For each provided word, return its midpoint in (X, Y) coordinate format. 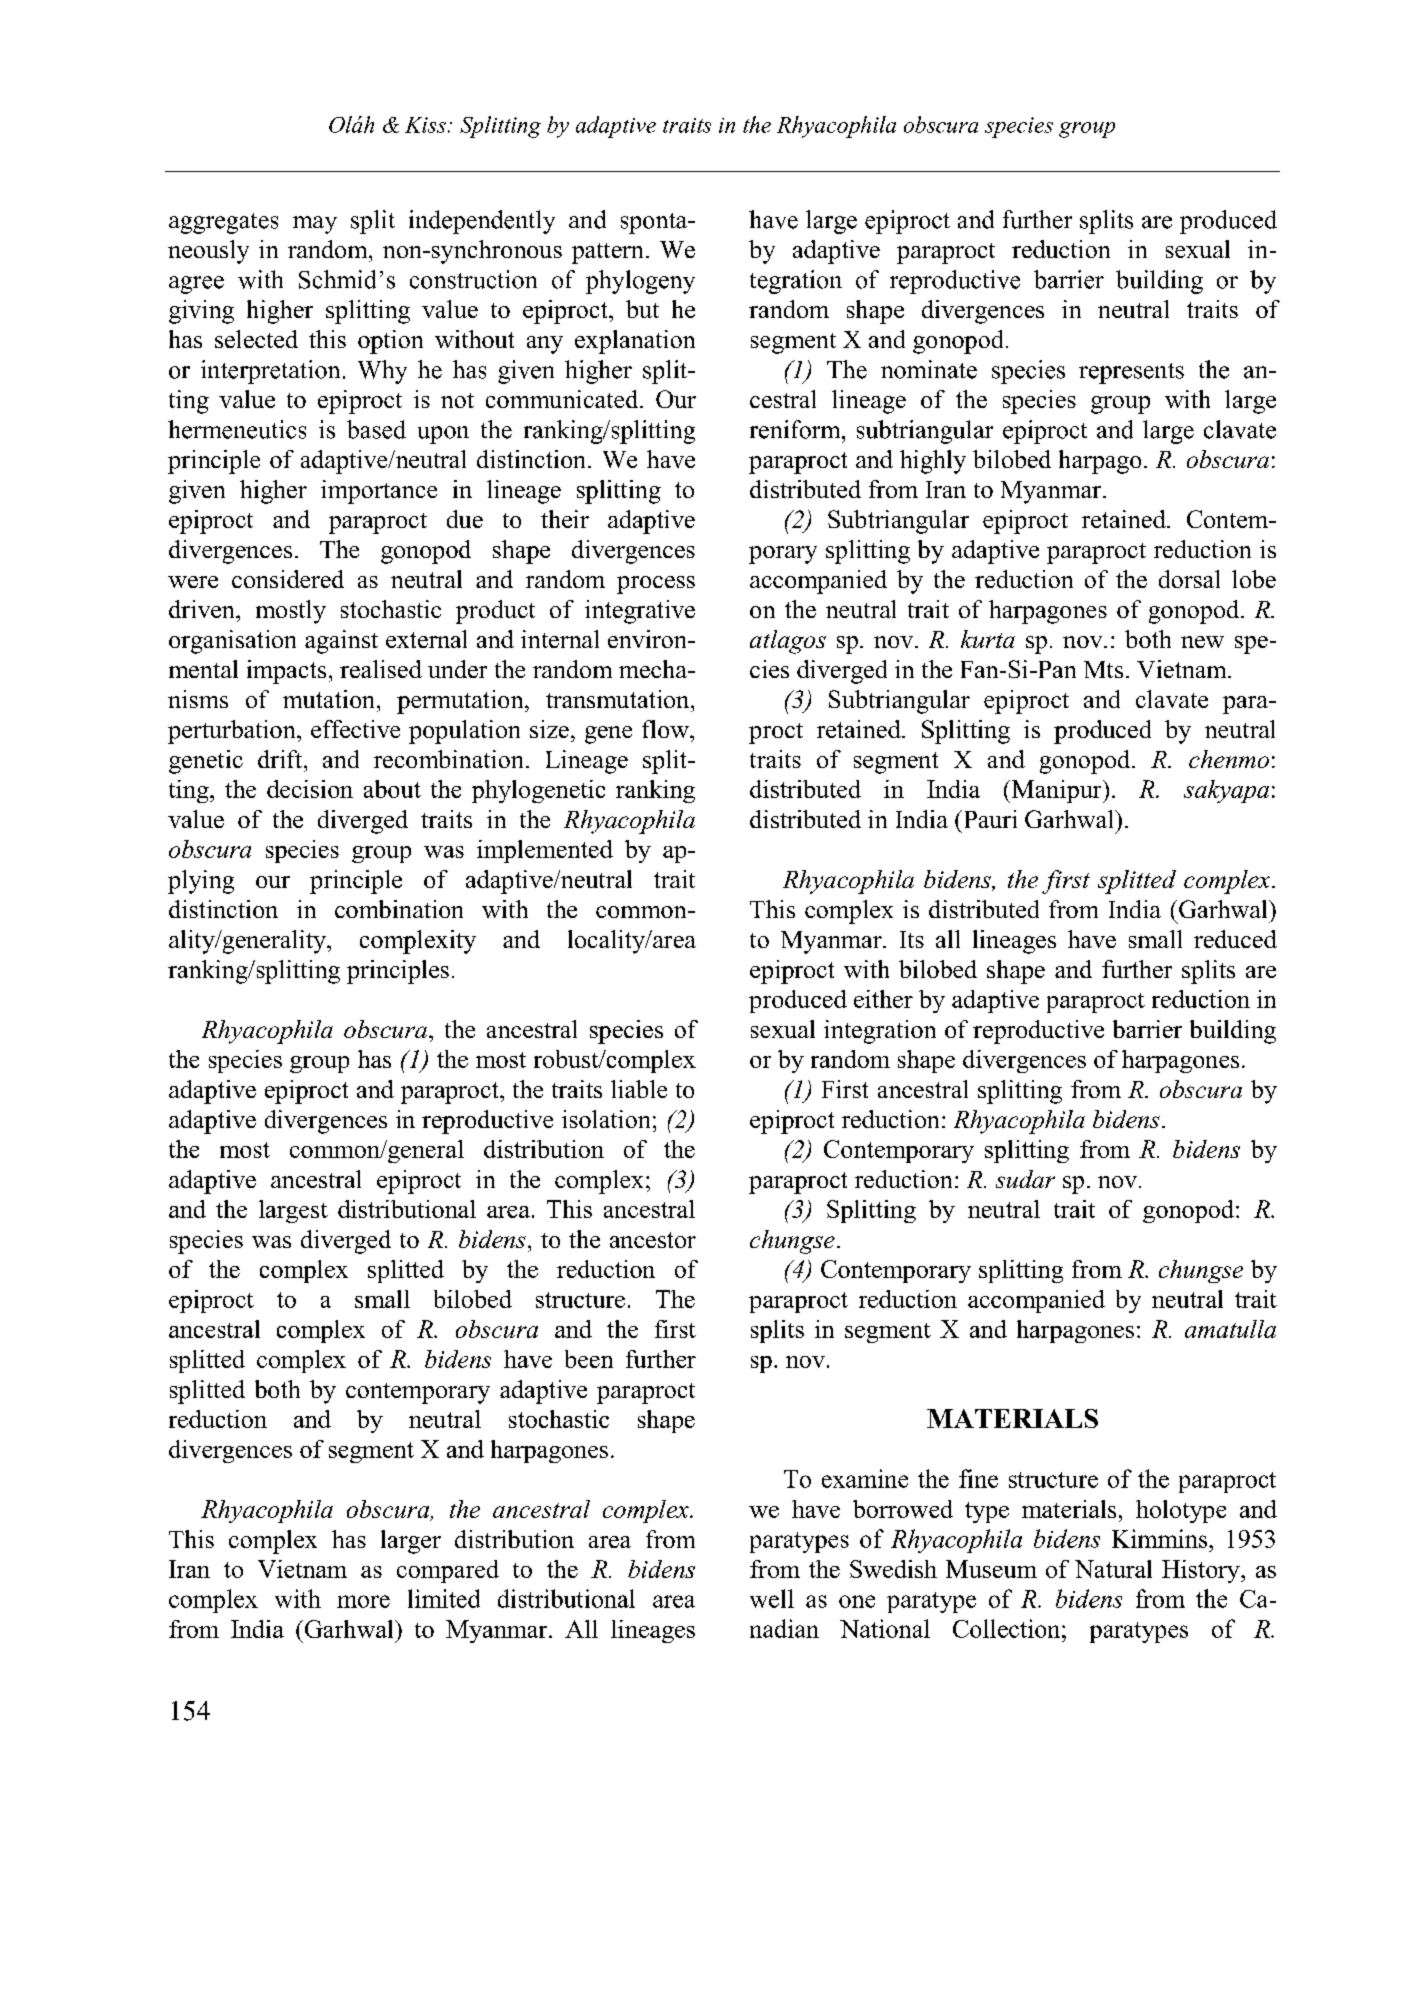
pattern (607, 253)
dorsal (1189, 579)
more (363, 1601)
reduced (1235, 939)
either (883, 999)
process (656, 585)
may (315, 225)
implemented (545, 851)
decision (310, 789)
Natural (1113, 1569)
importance (379, 492)
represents (1131, 373)
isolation (606, 1119)
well (772, 1598)
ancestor (653, 1240)
